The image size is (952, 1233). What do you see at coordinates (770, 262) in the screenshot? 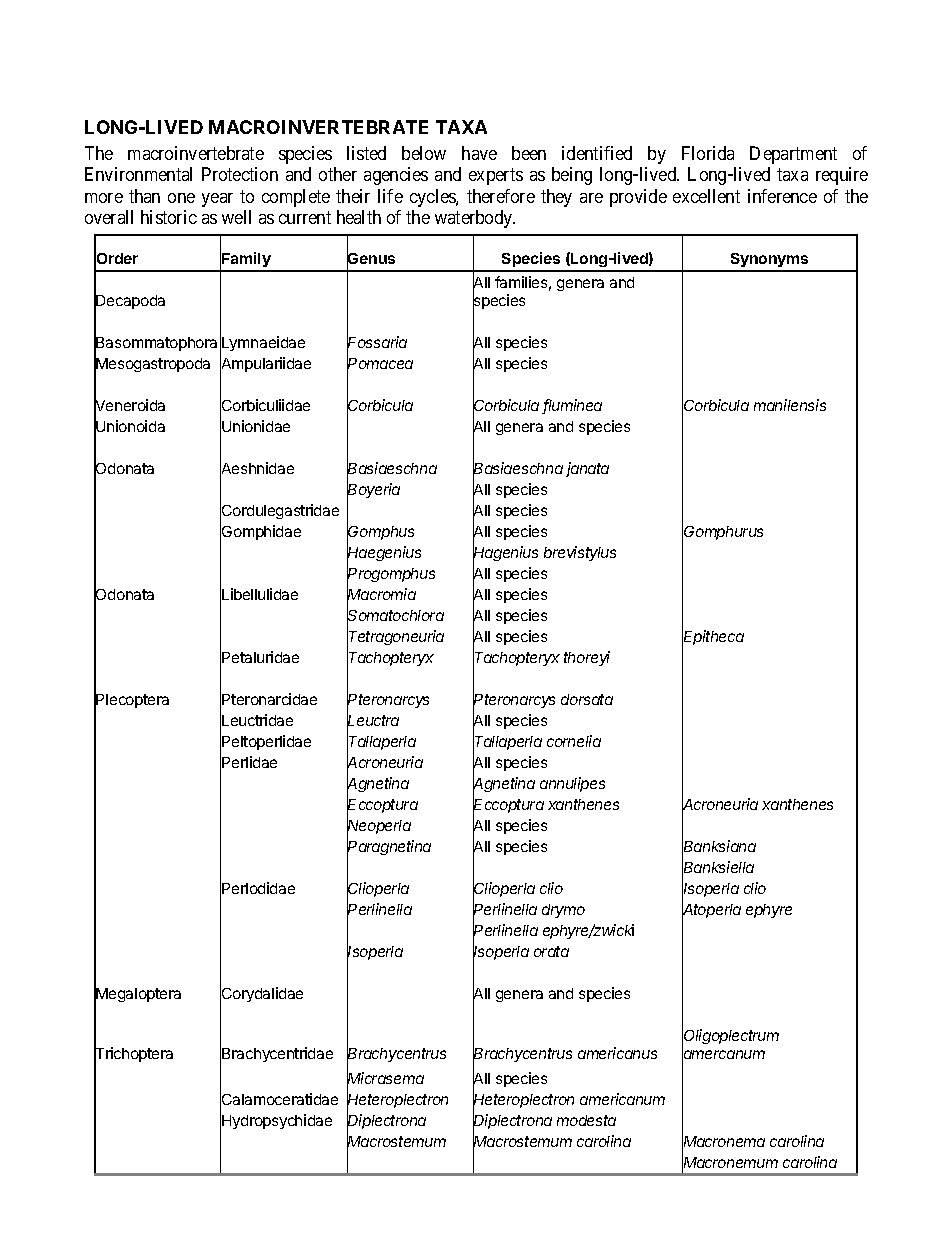
I see `Synonyms` at bounding box center [770, 262].
